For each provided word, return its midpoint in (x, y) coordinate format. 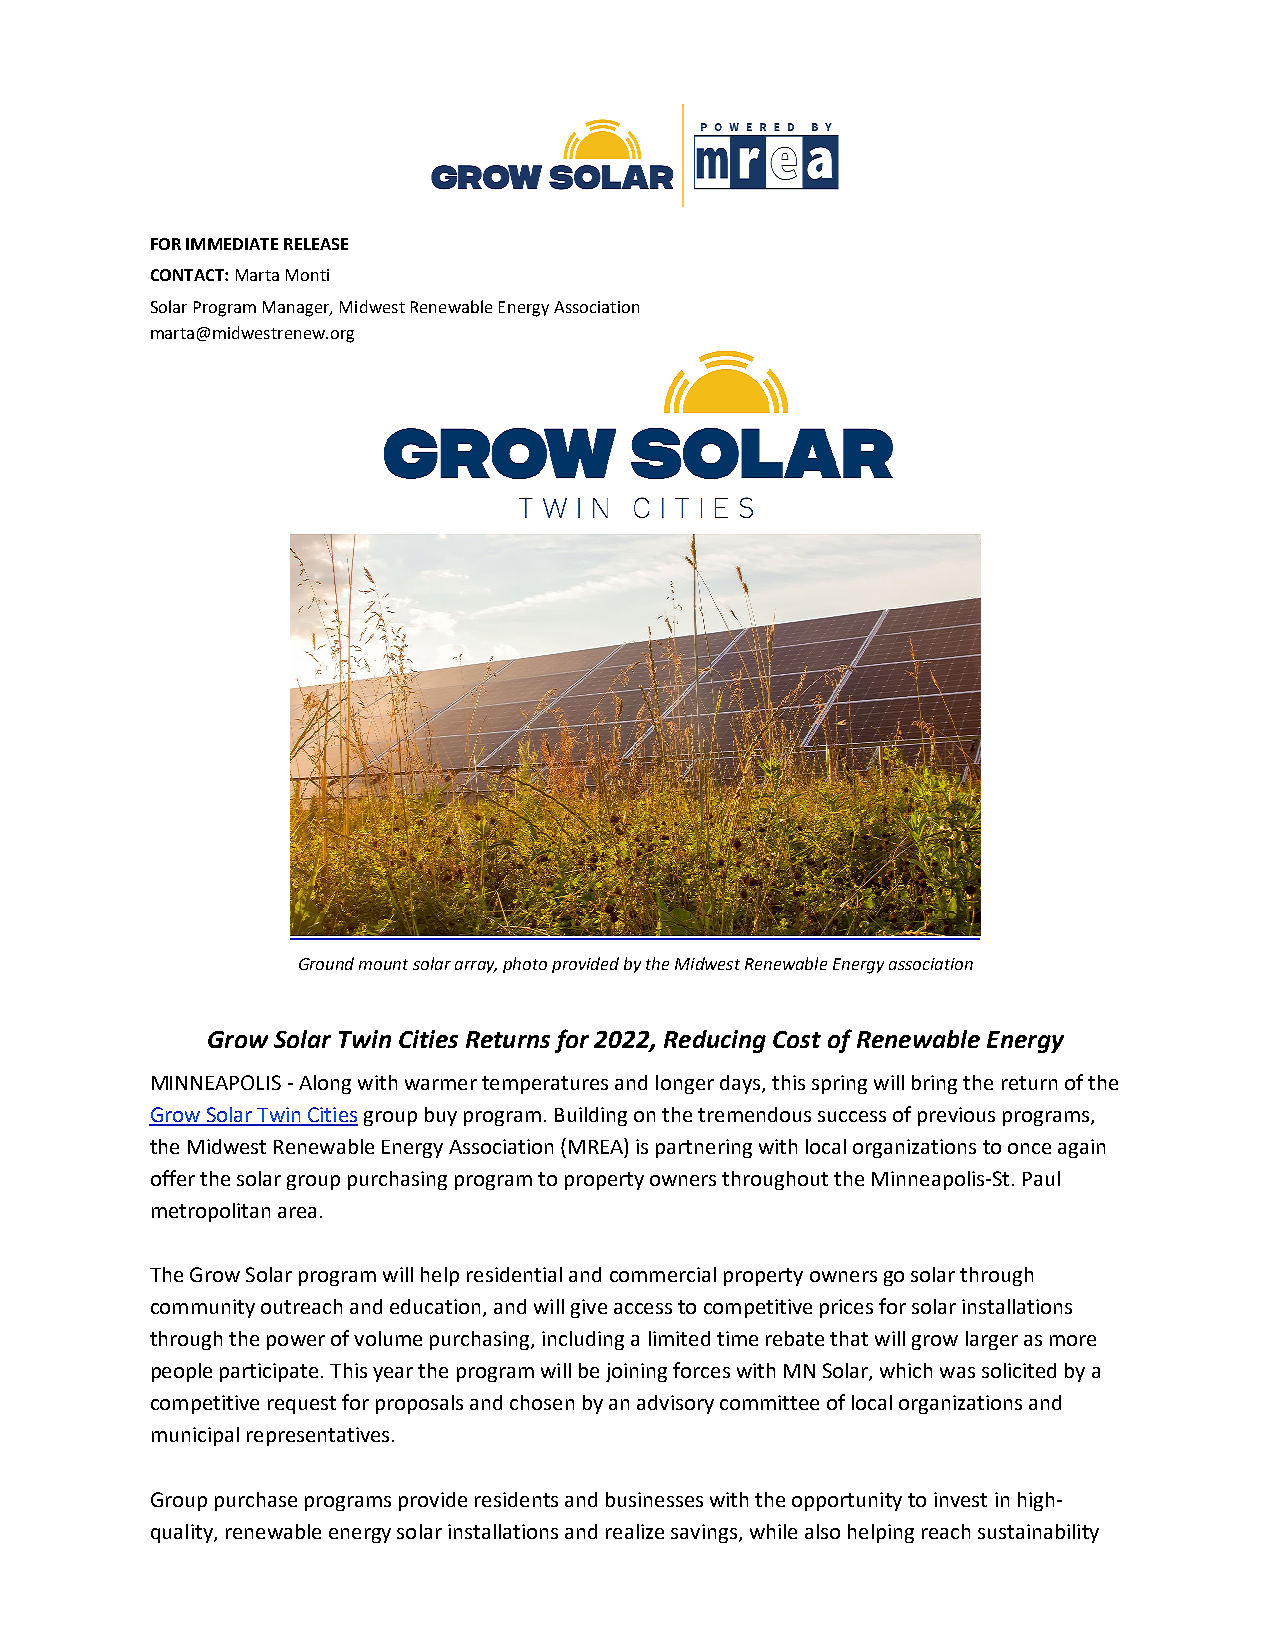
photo (525, 965)
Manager (297, 309)
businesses (654, 1499)
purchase (256, 1501)
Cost (797, 1039)
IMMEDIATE (232, 244)
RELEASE (316, 244)
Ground (326, 963)
